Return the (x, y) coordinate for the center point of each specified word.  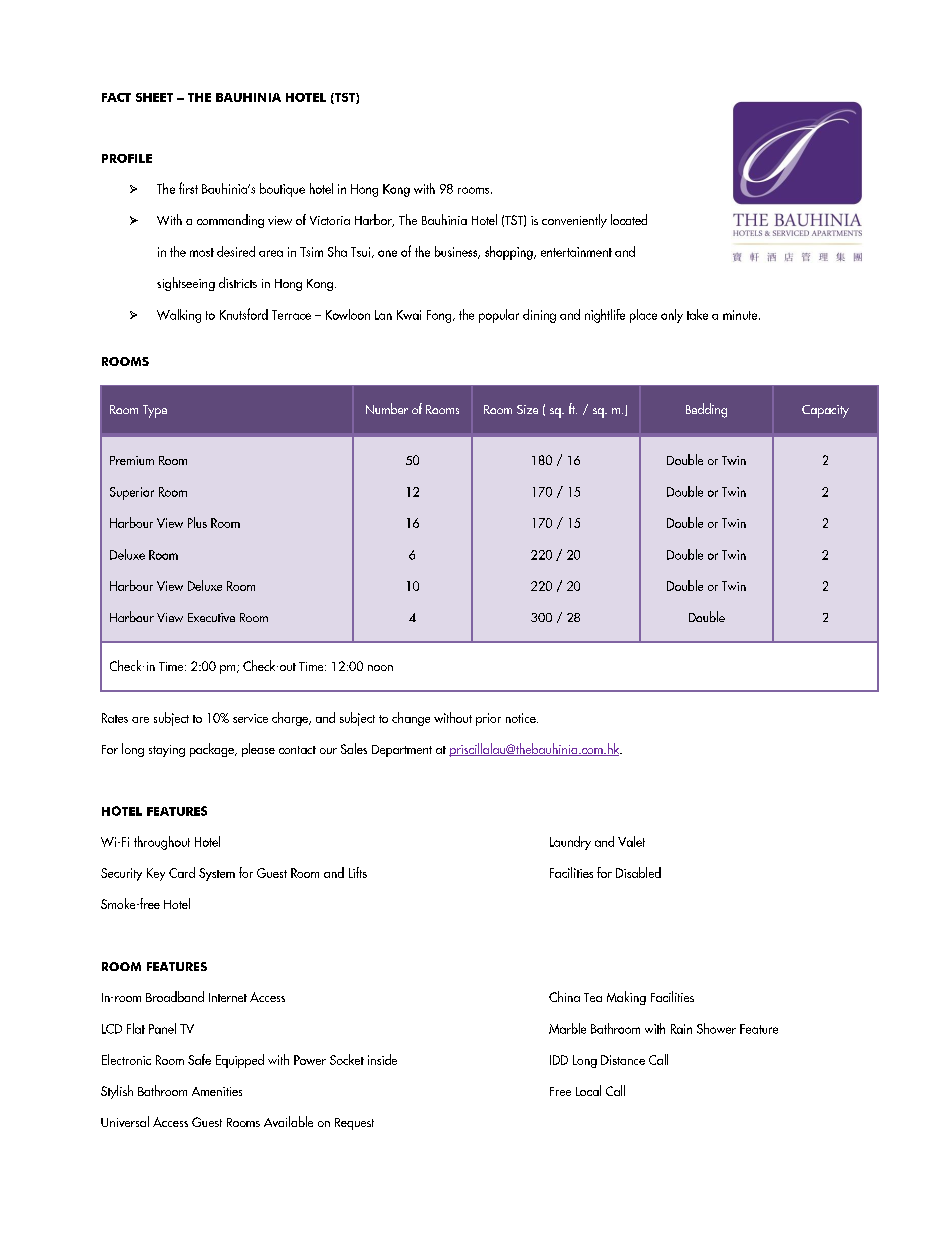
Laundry (570, 843)
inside (382, 1059)
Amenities (217, 1091)
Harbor (374, 220)
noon (380, 668)
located (629, 219)
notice (522, 718)
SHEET (154, 97)
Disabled (638, 872)
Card (182, 872)
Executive (211, 617)
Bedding (706, 410)
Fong (440, 316)
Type (155, 411)
